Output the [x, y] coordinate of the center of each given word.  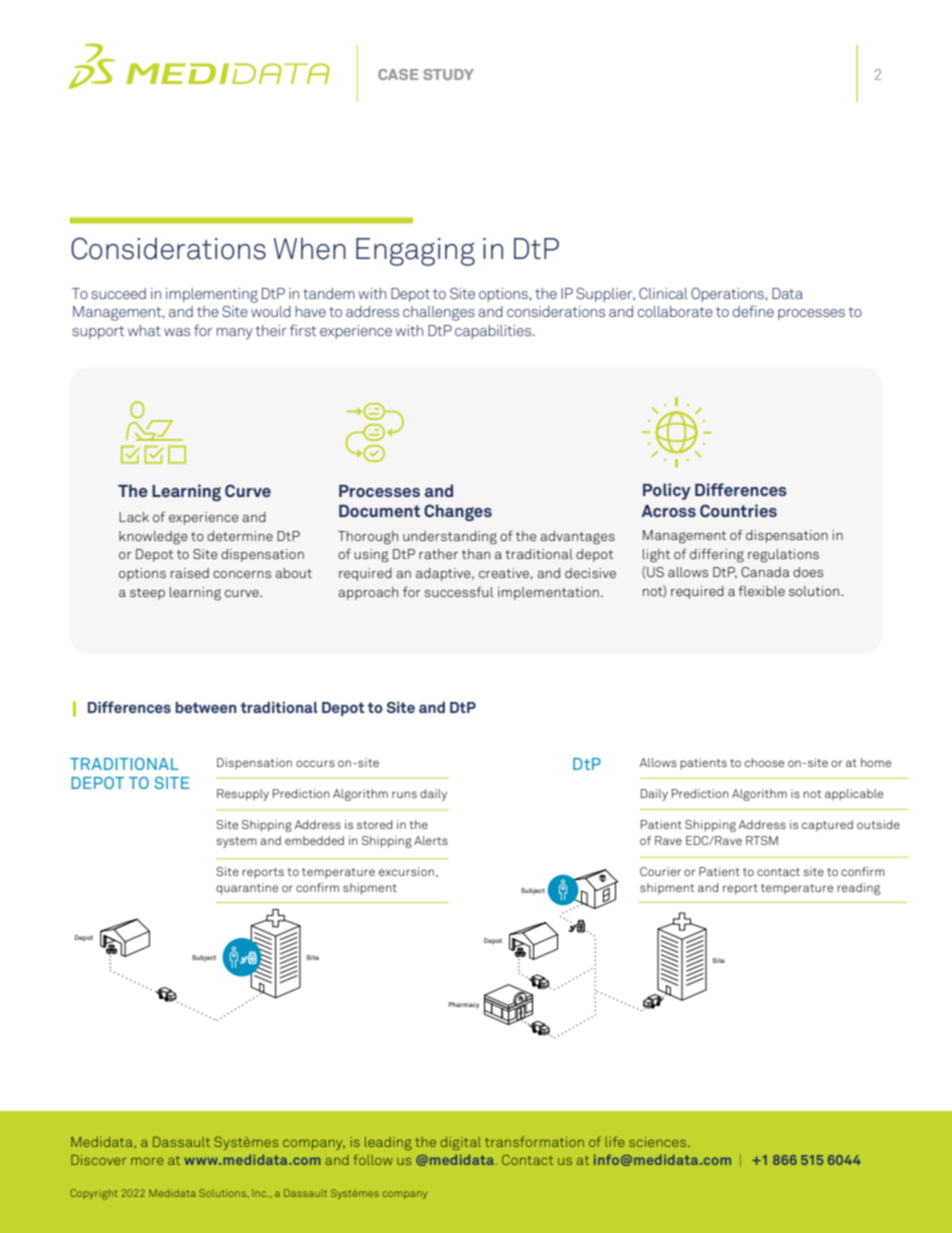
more [147, 1161]
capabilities [494, 332]
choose [764, 762]
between [206, 707]
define [753, 311]
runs [404, 794]
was [177, 332]
